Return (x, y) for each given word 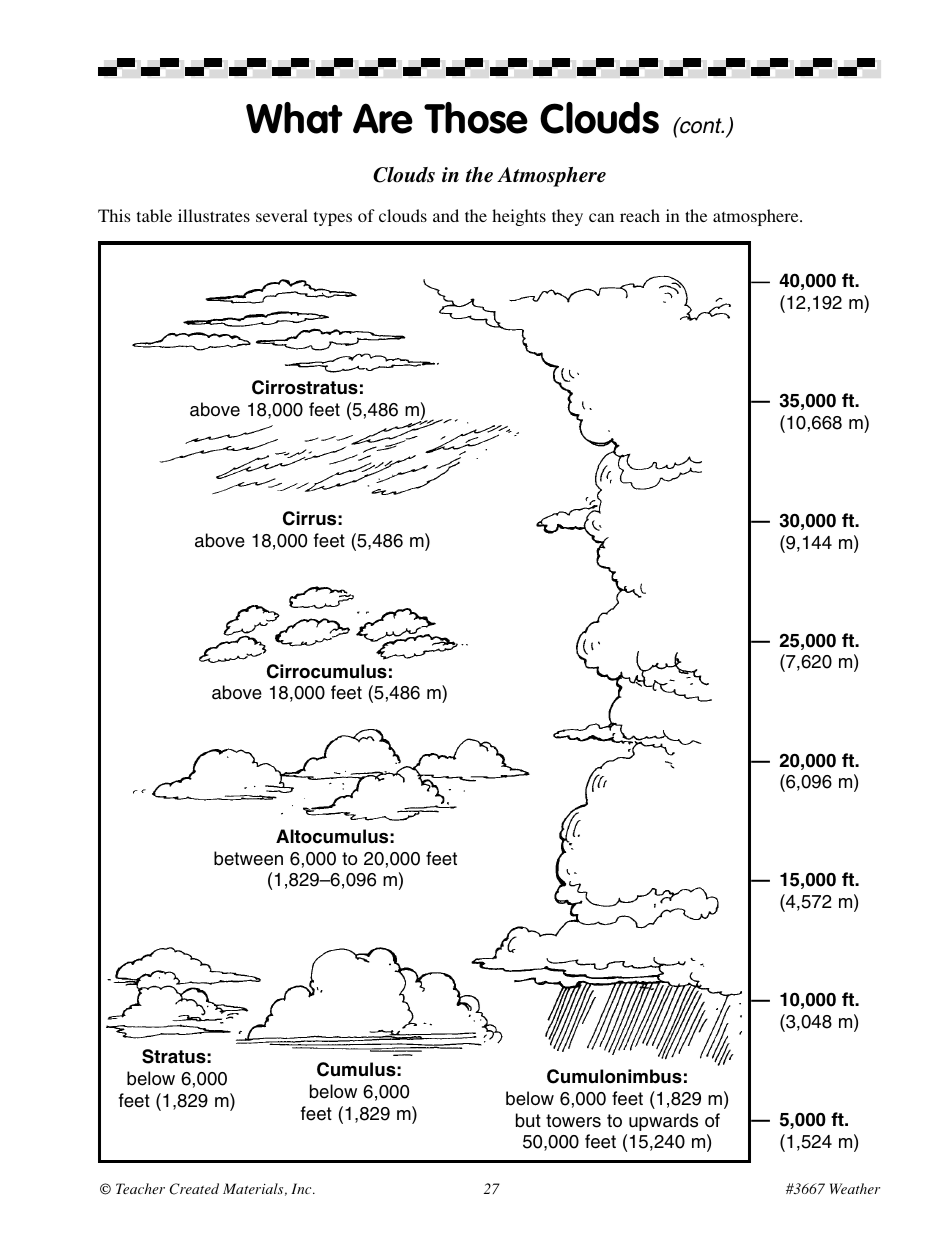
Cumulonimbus (614, 1076)
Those (476, 118)
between (248, 858)
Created (194, 1189)
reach (640, 215)
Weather (855, 1188)
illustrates (214, 215)
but (528, 1120)
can (601, 217)
